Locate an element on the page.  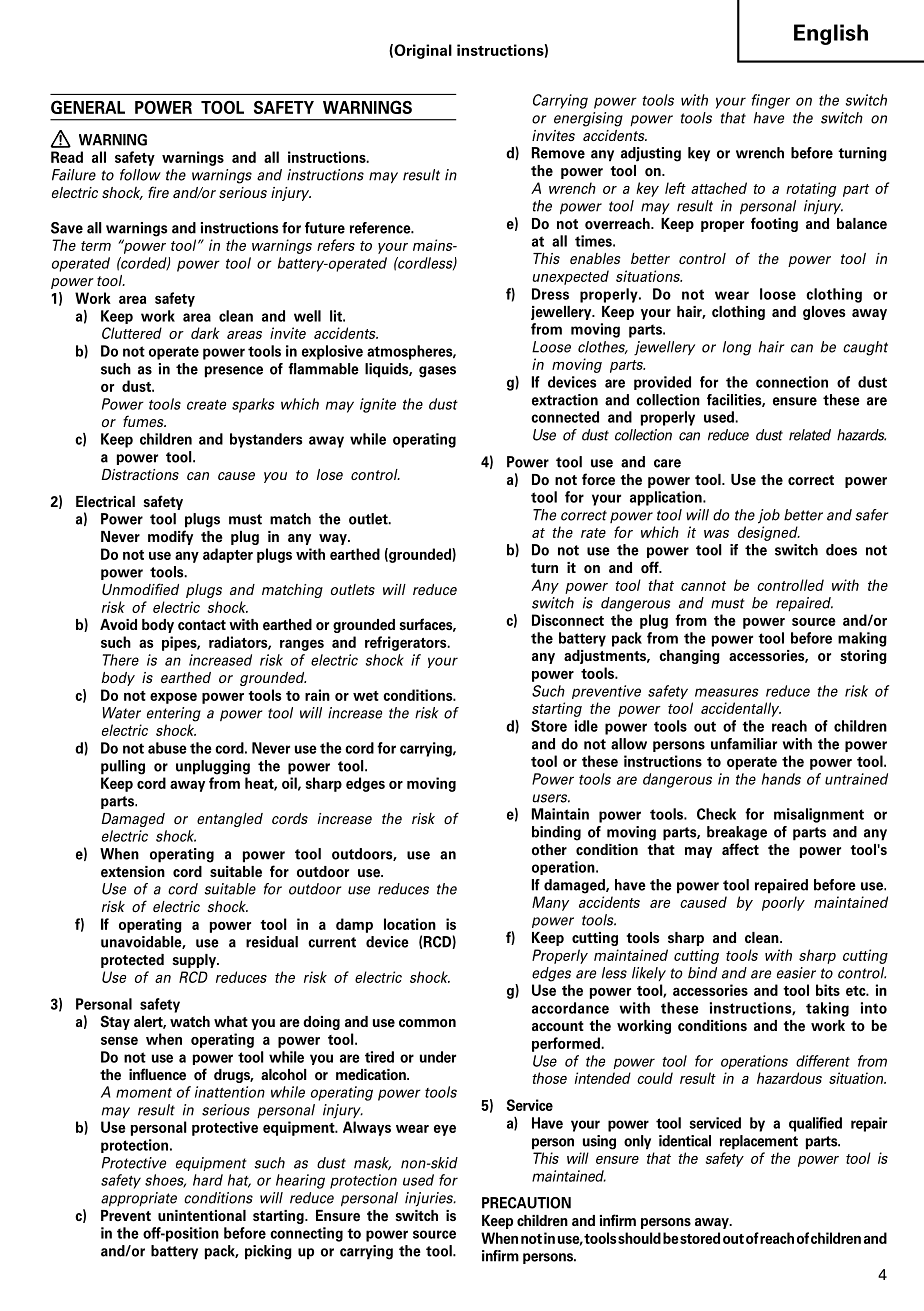
connection is located at coordinates (792, 382).
